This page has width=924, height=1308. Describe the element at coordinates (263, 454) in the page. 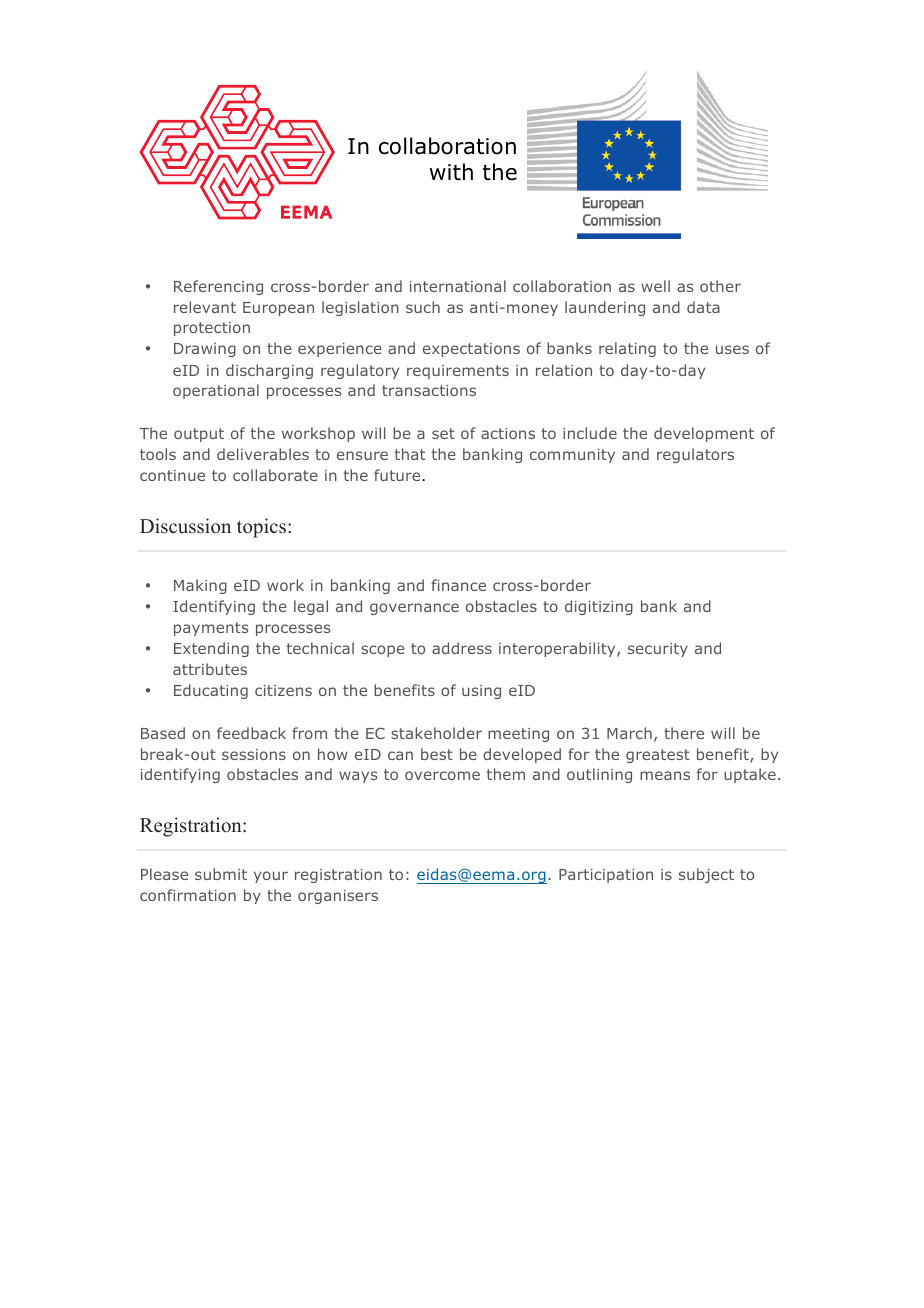

I see `deliverables` at that location.
